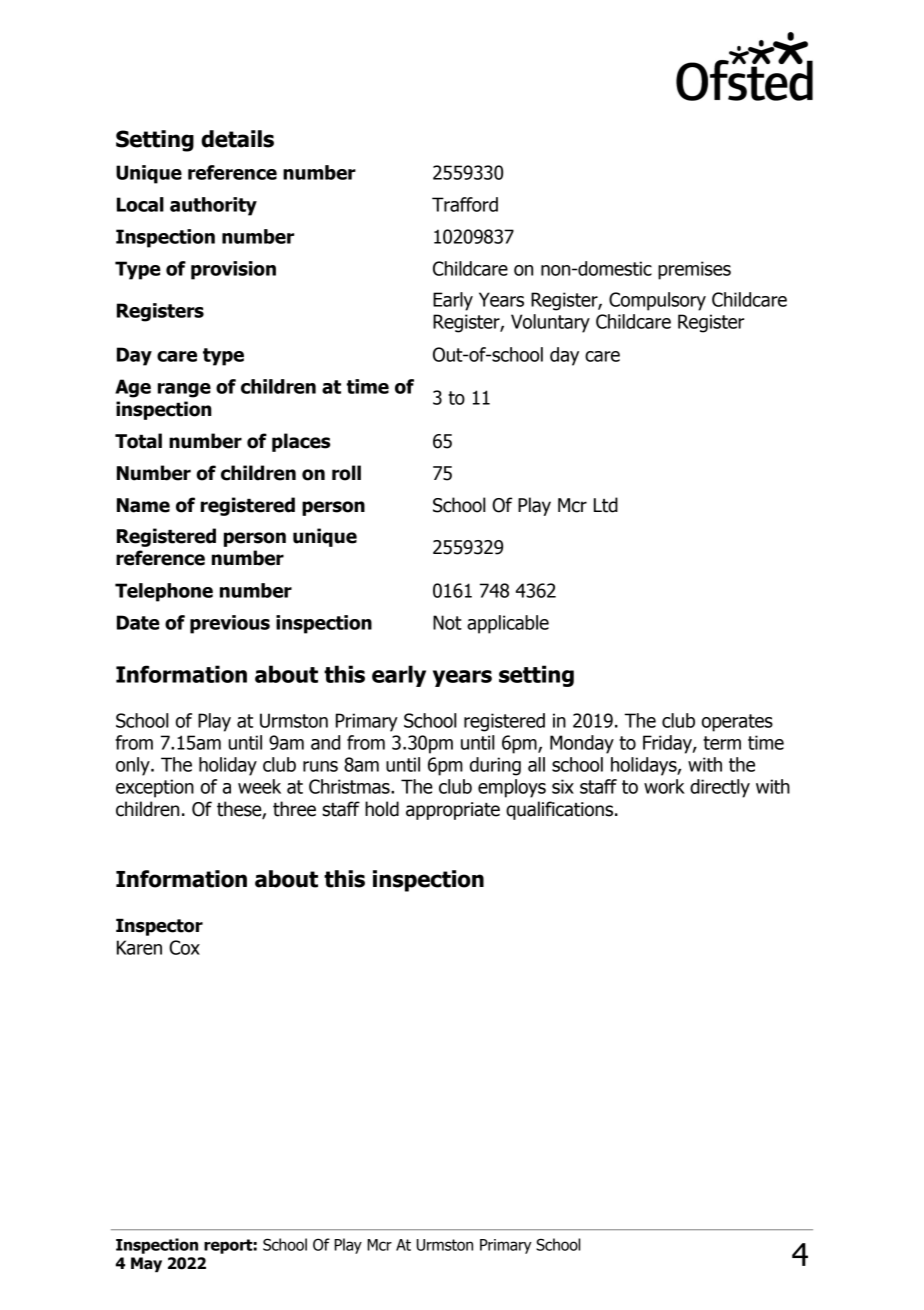 Image resolution: width=924 pixels, height=1310 pixels. What do you see at coordinates (184, 947) in the document?
I see `Cox` at bounding box center [184, 947].
